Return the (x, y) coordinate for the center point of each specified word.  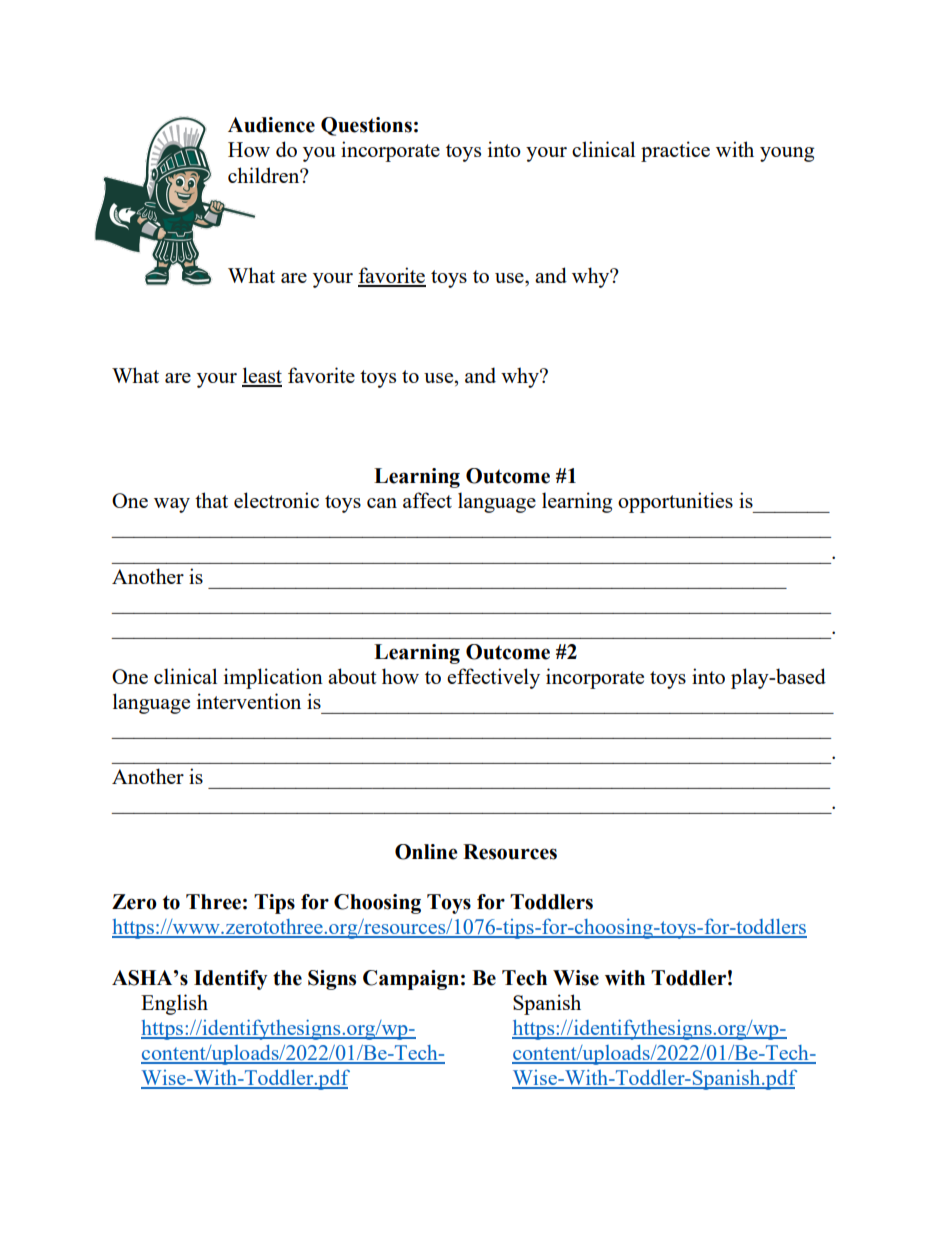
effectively (493, 678)
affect (427, 500)
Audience (271, 125)
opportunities (675, 502)
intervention (249, 701)
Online (426, 852)
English (174, 1004)
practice (675, 151)
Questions (366, 126)
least (262, 376)
